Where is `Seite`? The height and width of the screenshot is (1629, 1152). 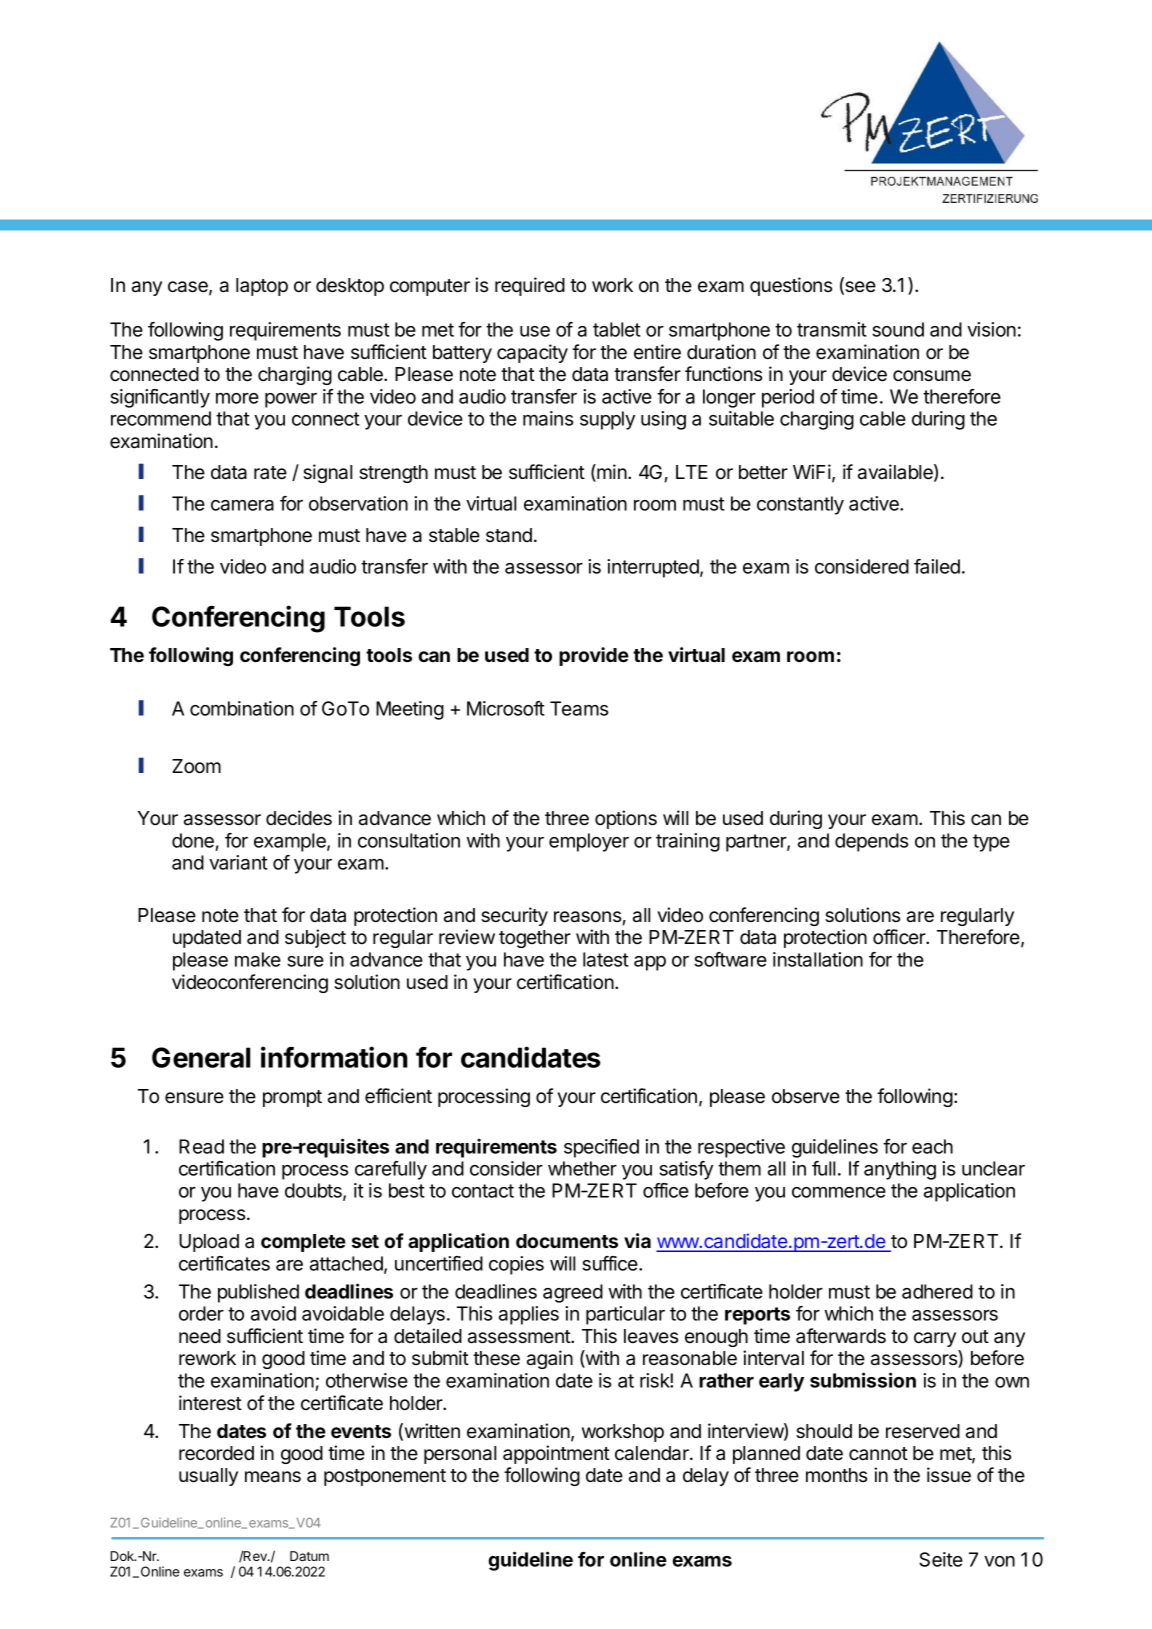
Seite is located at coordinates (941, 1559).
